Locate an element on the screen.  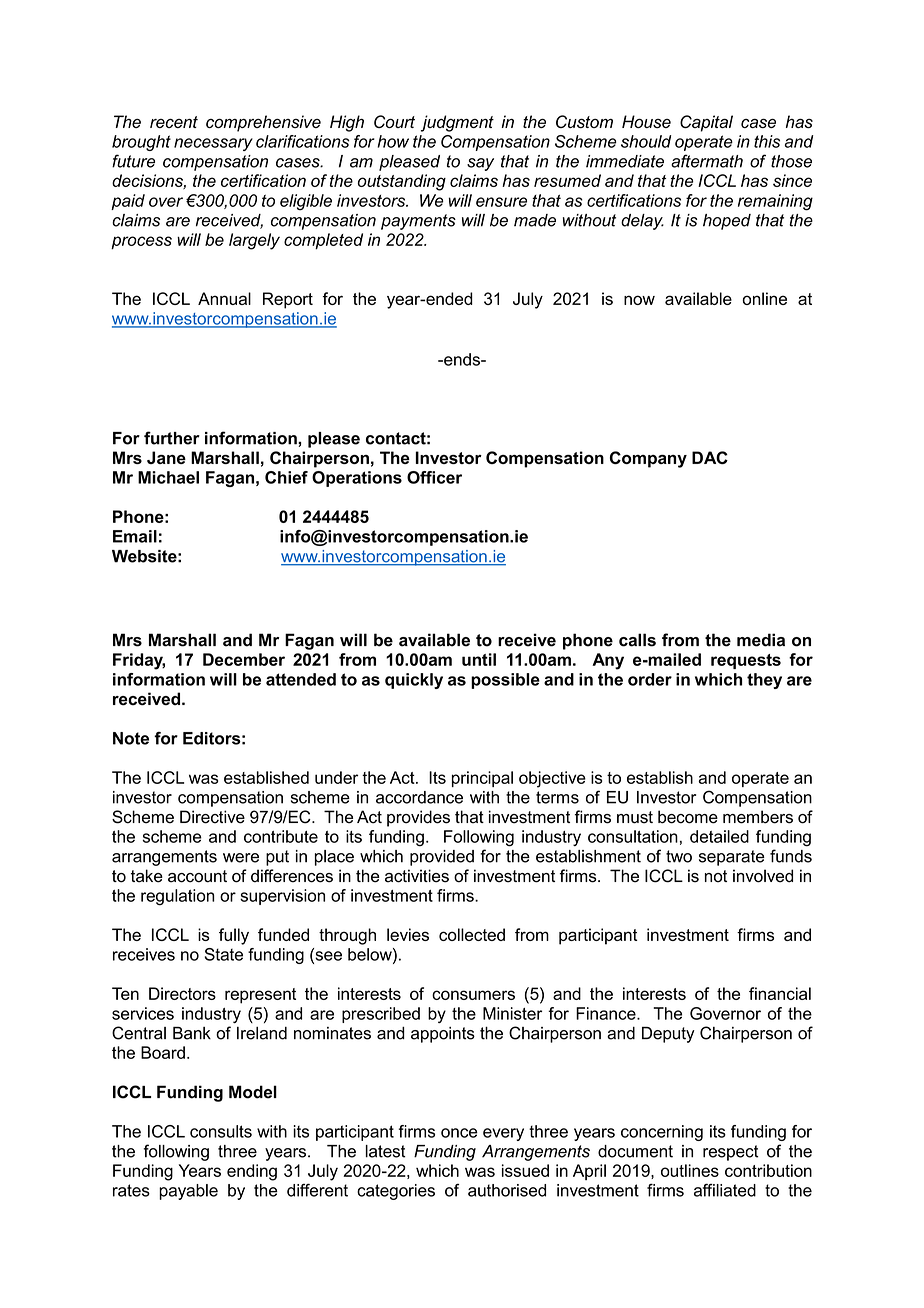
aftermath is located at coordinates (707, 161).
